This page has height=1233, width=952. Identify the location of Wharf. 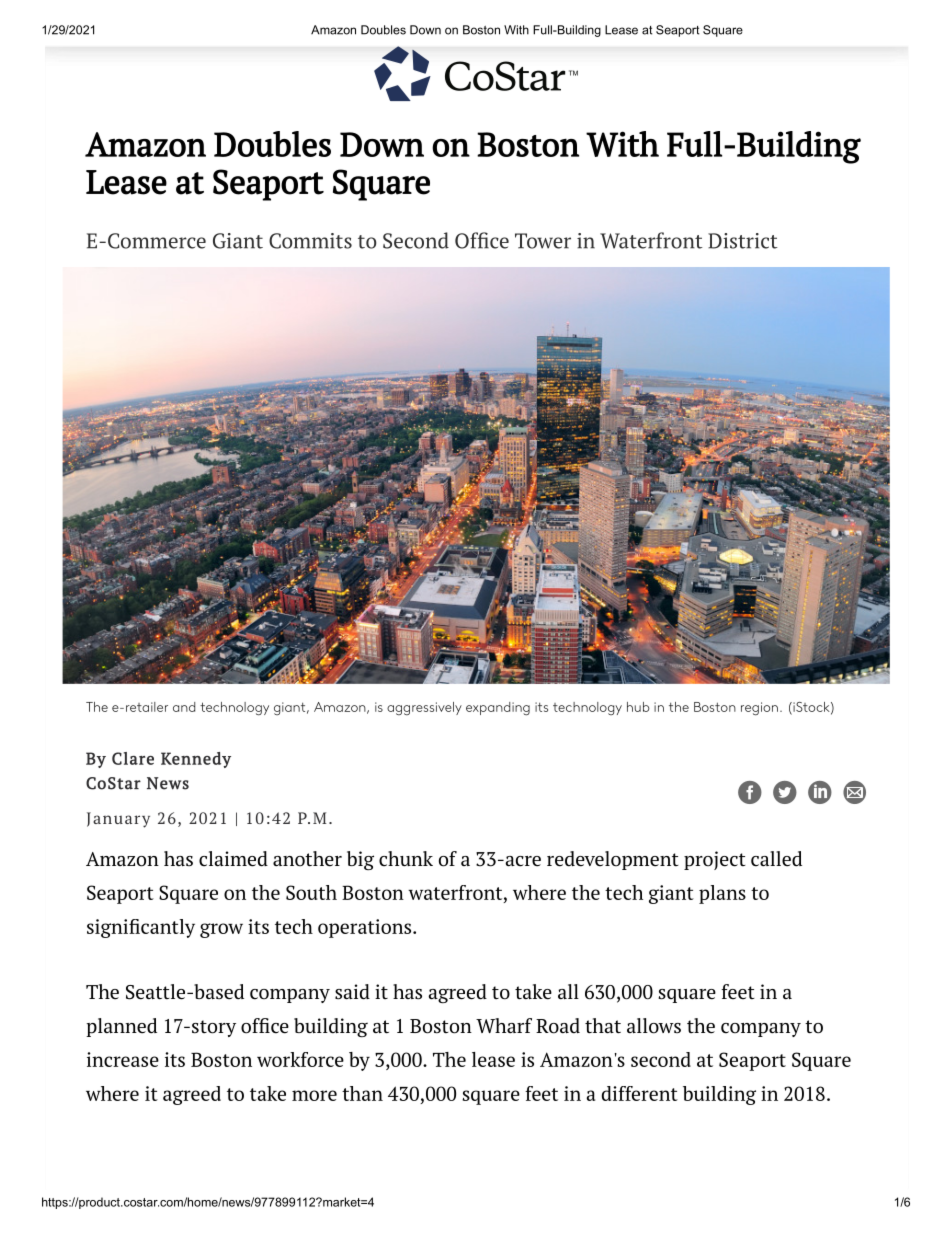
(504, 1025).
